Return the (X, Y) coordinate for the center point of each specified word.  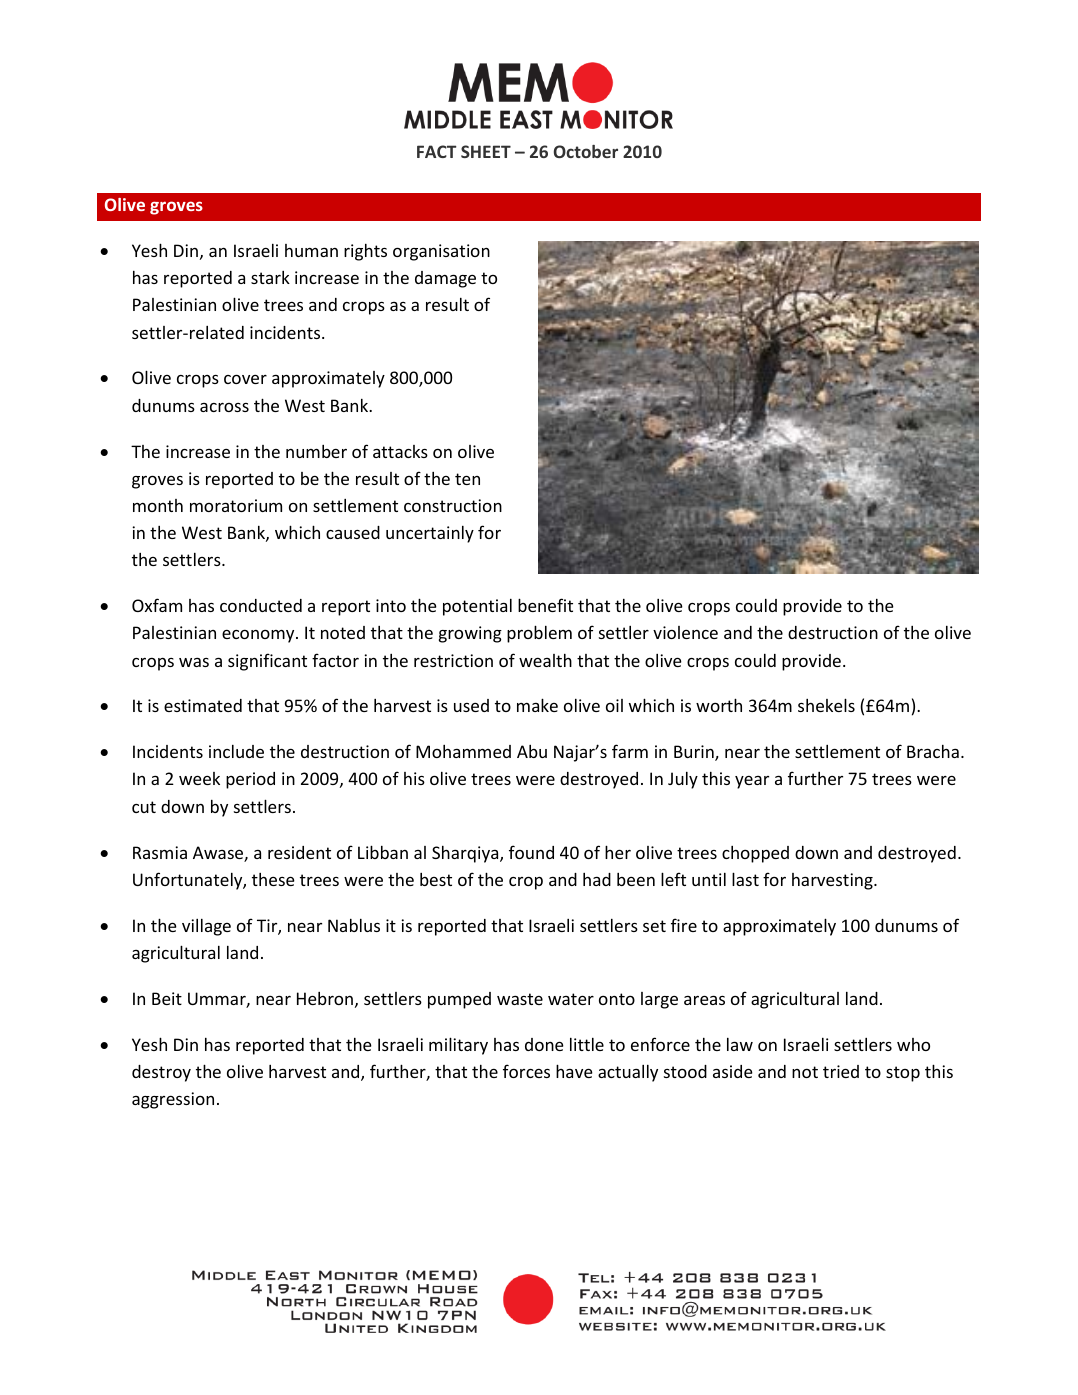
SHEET (486, 151)
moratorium (236, 505)
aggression (173, 1100)
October (586, 151)
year (752, 782)
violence (685, 632)
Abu (532, 751)
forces (526, 1071)
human (311, 250)
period (250, 780)
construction (453, 505)
